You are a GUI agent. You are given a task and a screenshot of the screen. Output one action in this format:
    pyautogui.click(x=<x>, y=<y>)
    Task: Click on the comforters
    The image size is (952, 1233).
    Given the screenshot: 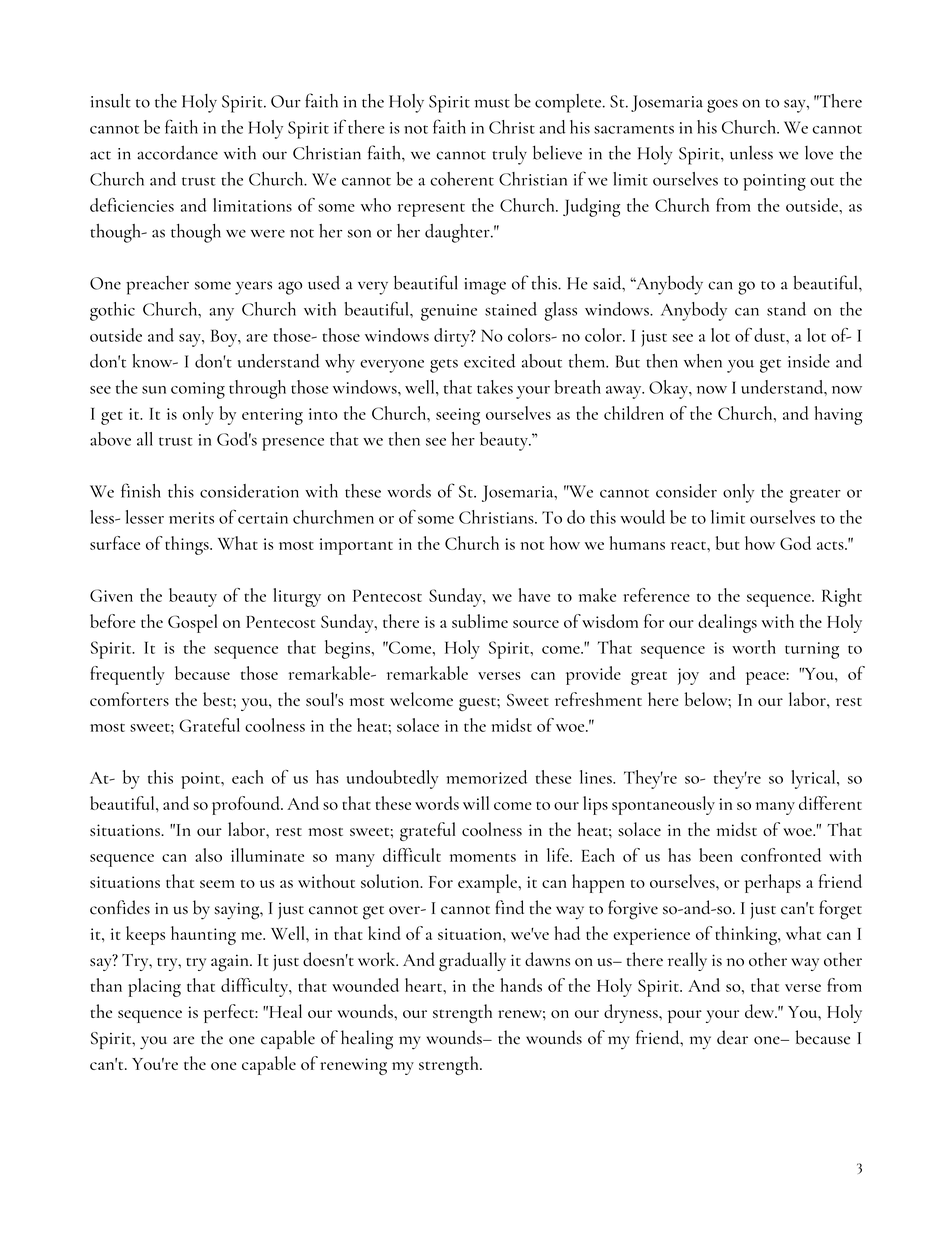 What is the action you would take?
    pyautogui.click(x=129, y=699)
